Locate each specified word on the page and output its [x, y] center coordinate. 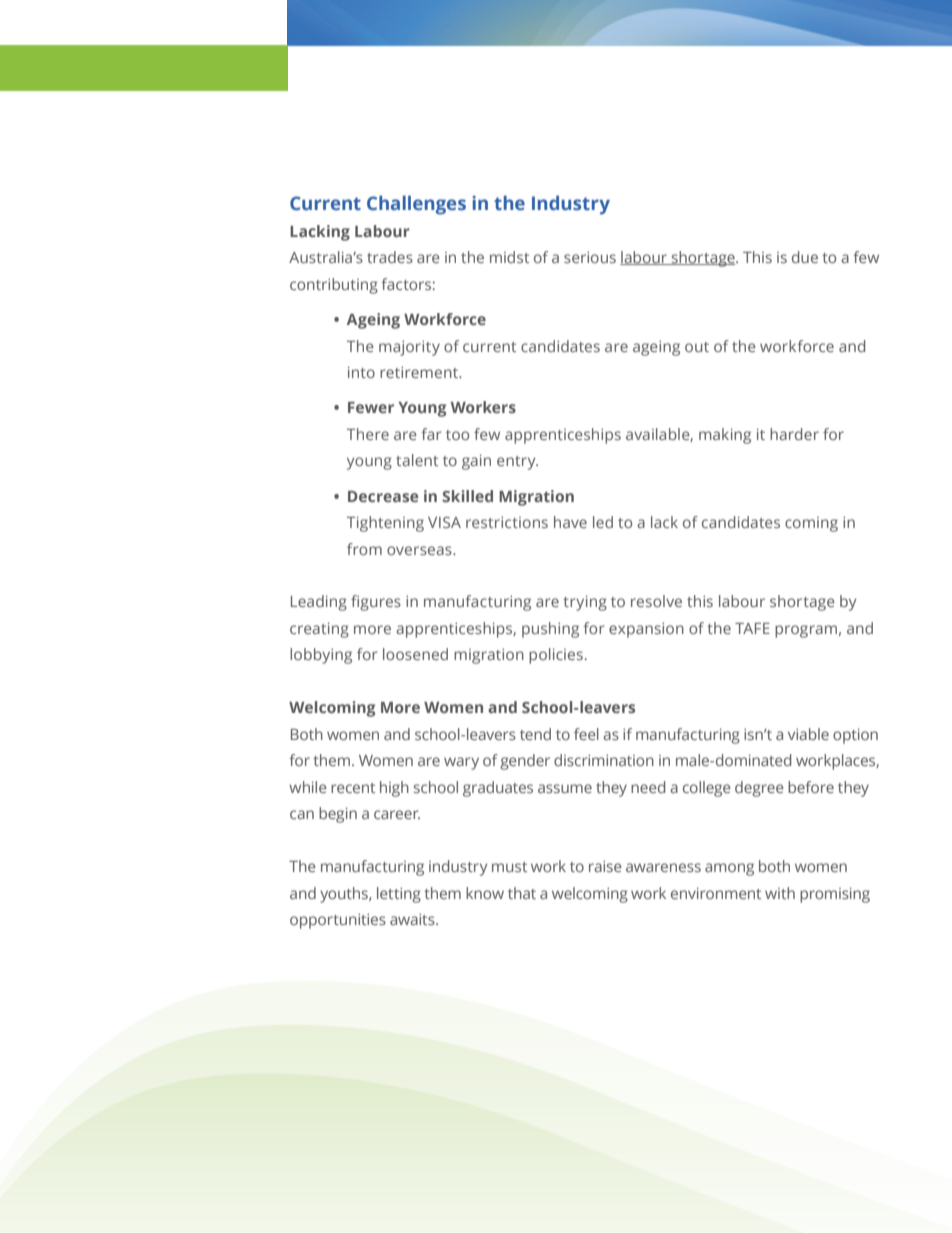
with [780, 893]
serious [590, 257]
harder [794, 434]
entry [517, 463]
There [368, 434]
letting [399, 895]
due [805, 257]
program [806, 631]
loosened [415, 654]
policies [556, 656]
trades [390, 257]
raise [605, 866]
